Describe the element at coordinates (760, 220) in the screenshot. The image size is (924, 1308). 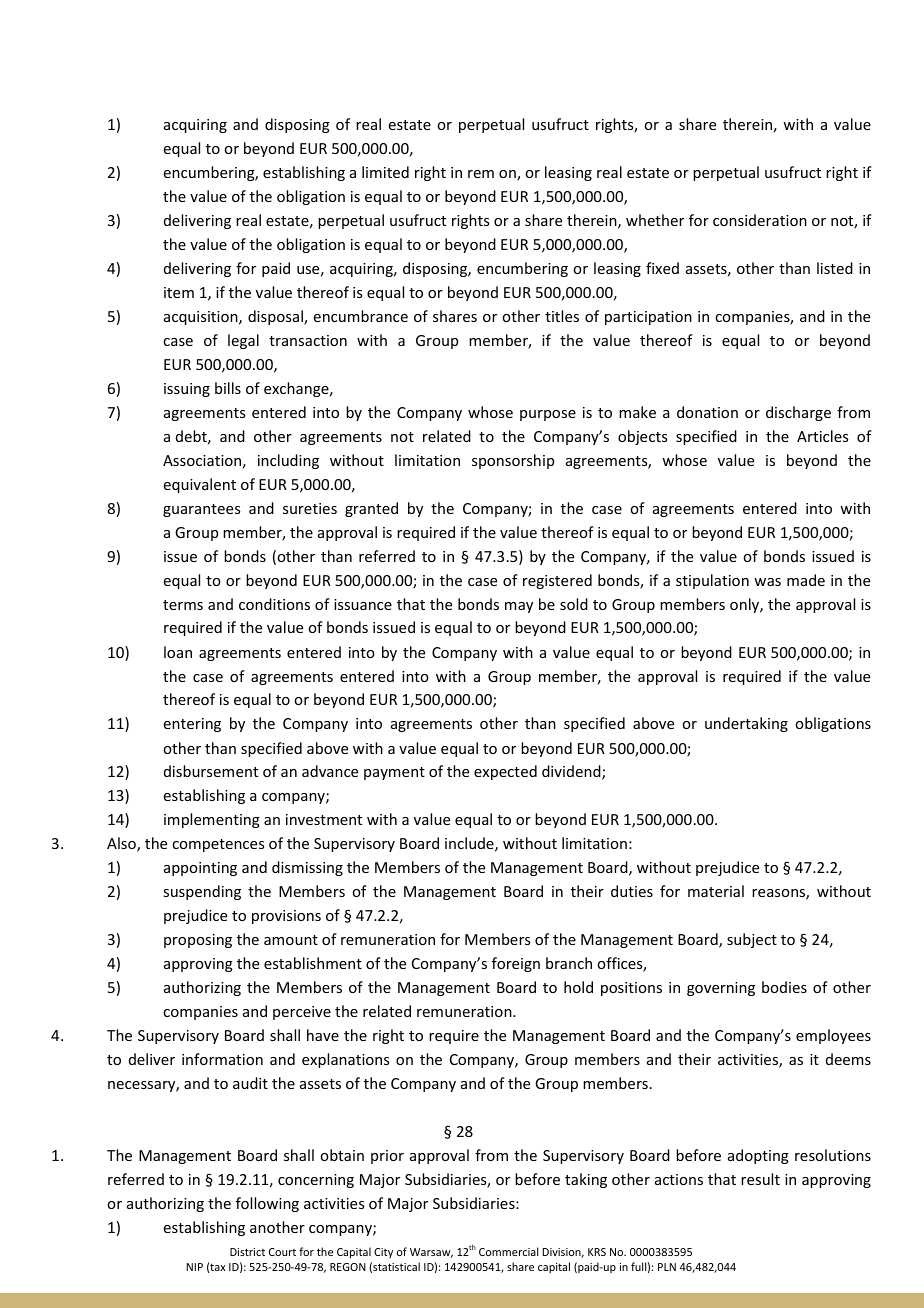
I see `consideration` at that location.
